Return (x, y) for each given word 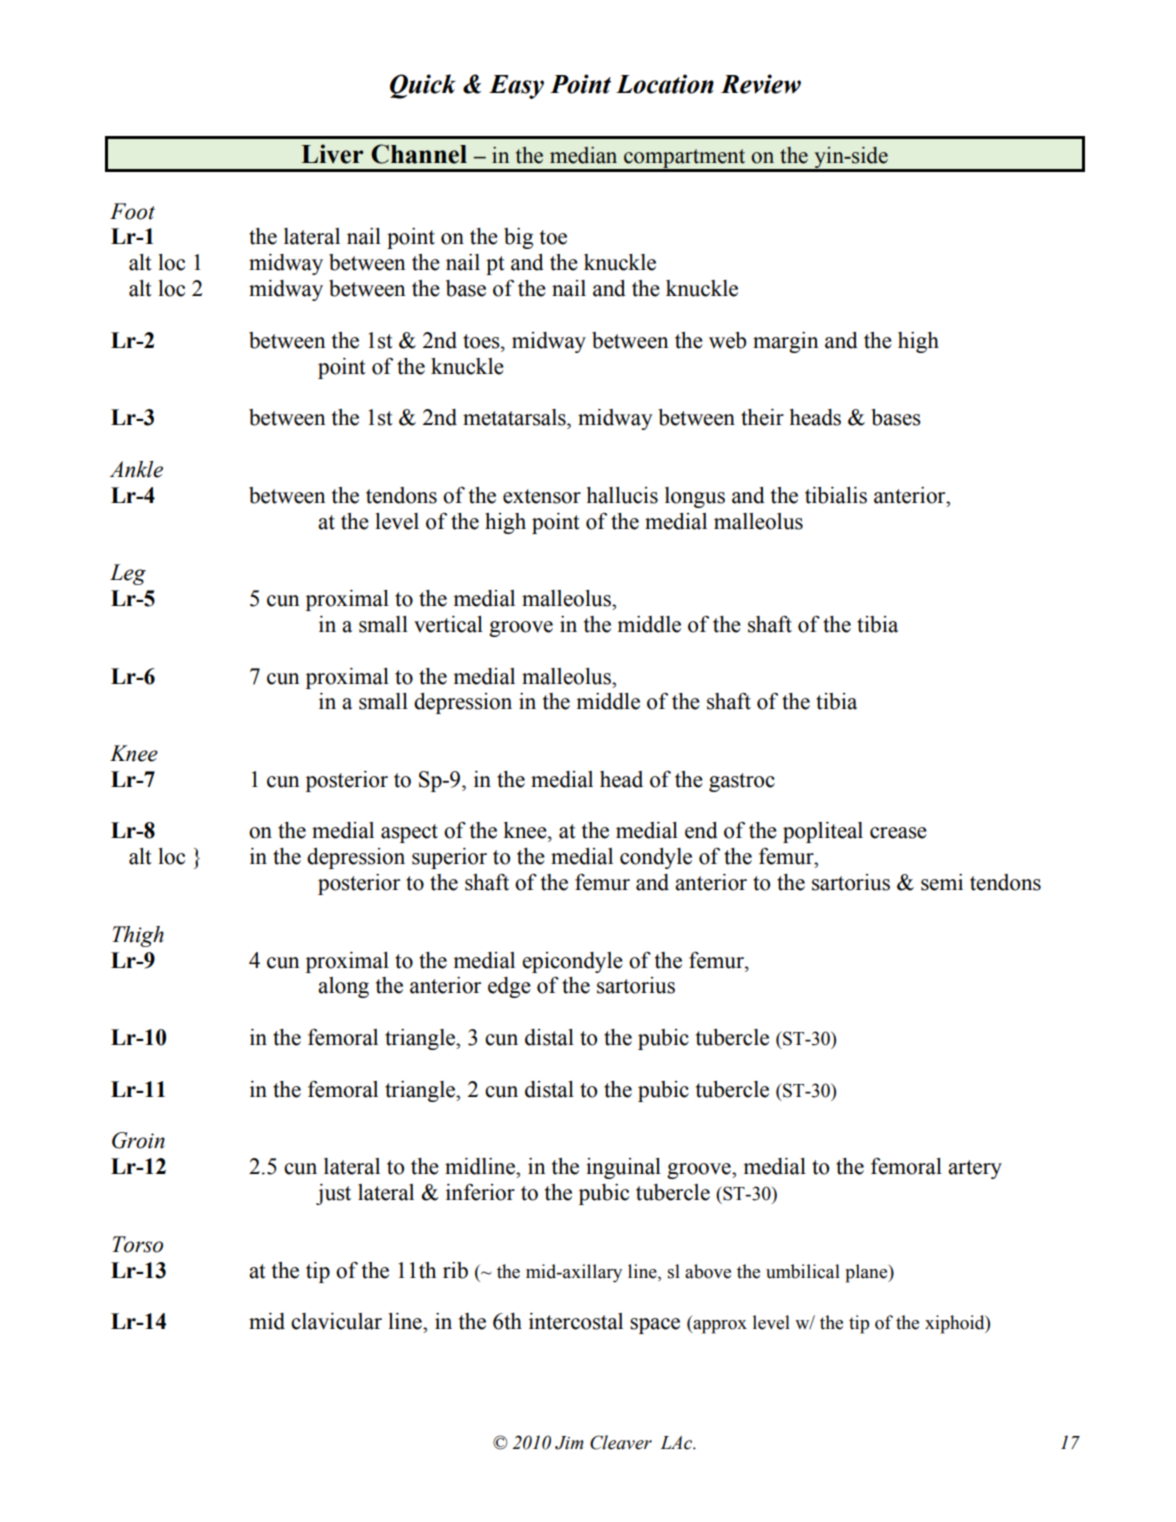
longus (695, 497)
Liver (332, 154)
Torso (137, 1244)
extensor (542, 496)
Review (761, 84)
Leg (128, 574)
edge (509, 987)
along (343, 987)
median (583, 155)
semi (942, 882)
